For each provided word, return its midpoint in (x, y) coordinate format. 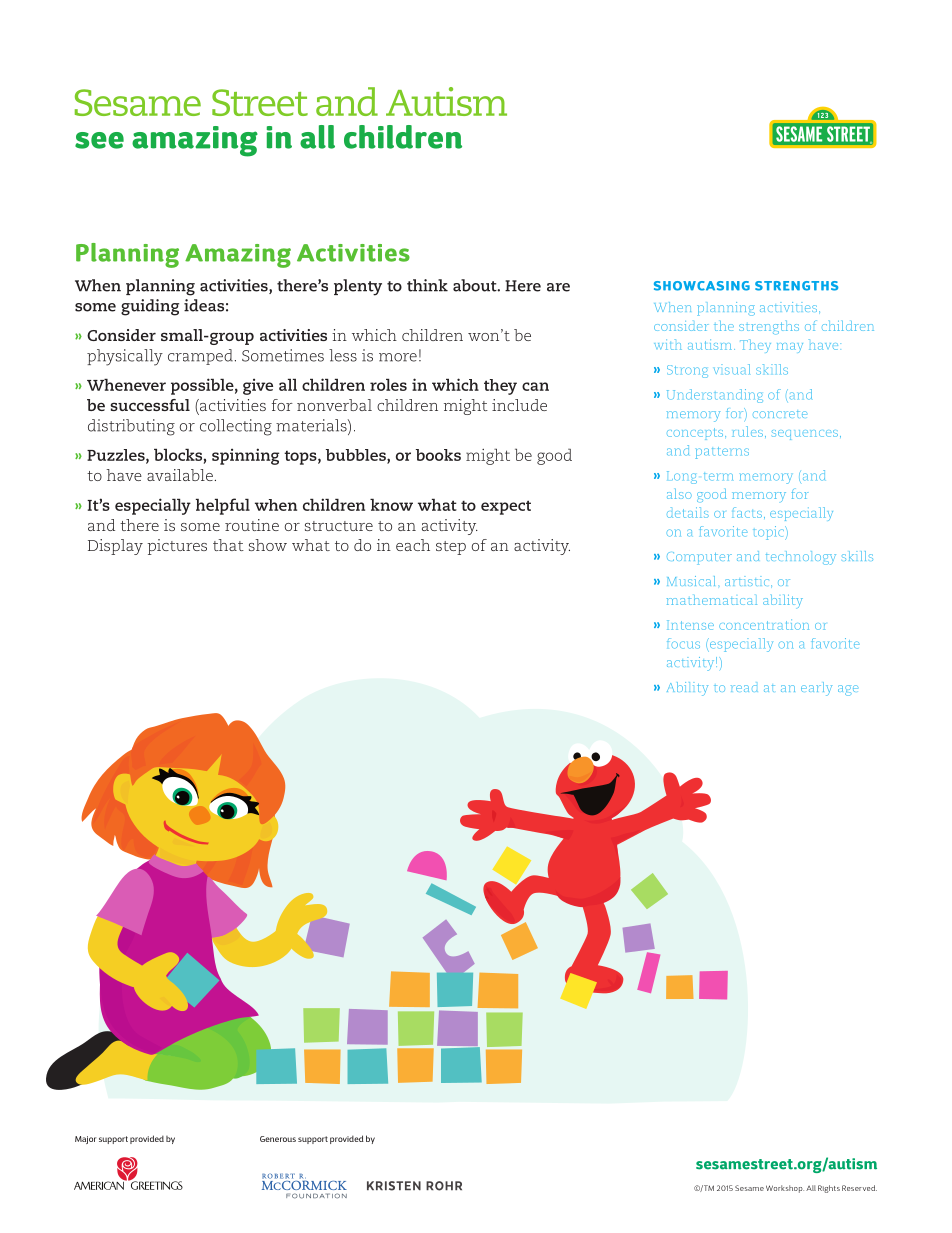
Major (85, 1140)
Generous (278, 1139)
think (427, 285)
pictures (177, 547)
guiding (150, 307)
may (790, 348)
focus (683, 643)
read (744, 688)
